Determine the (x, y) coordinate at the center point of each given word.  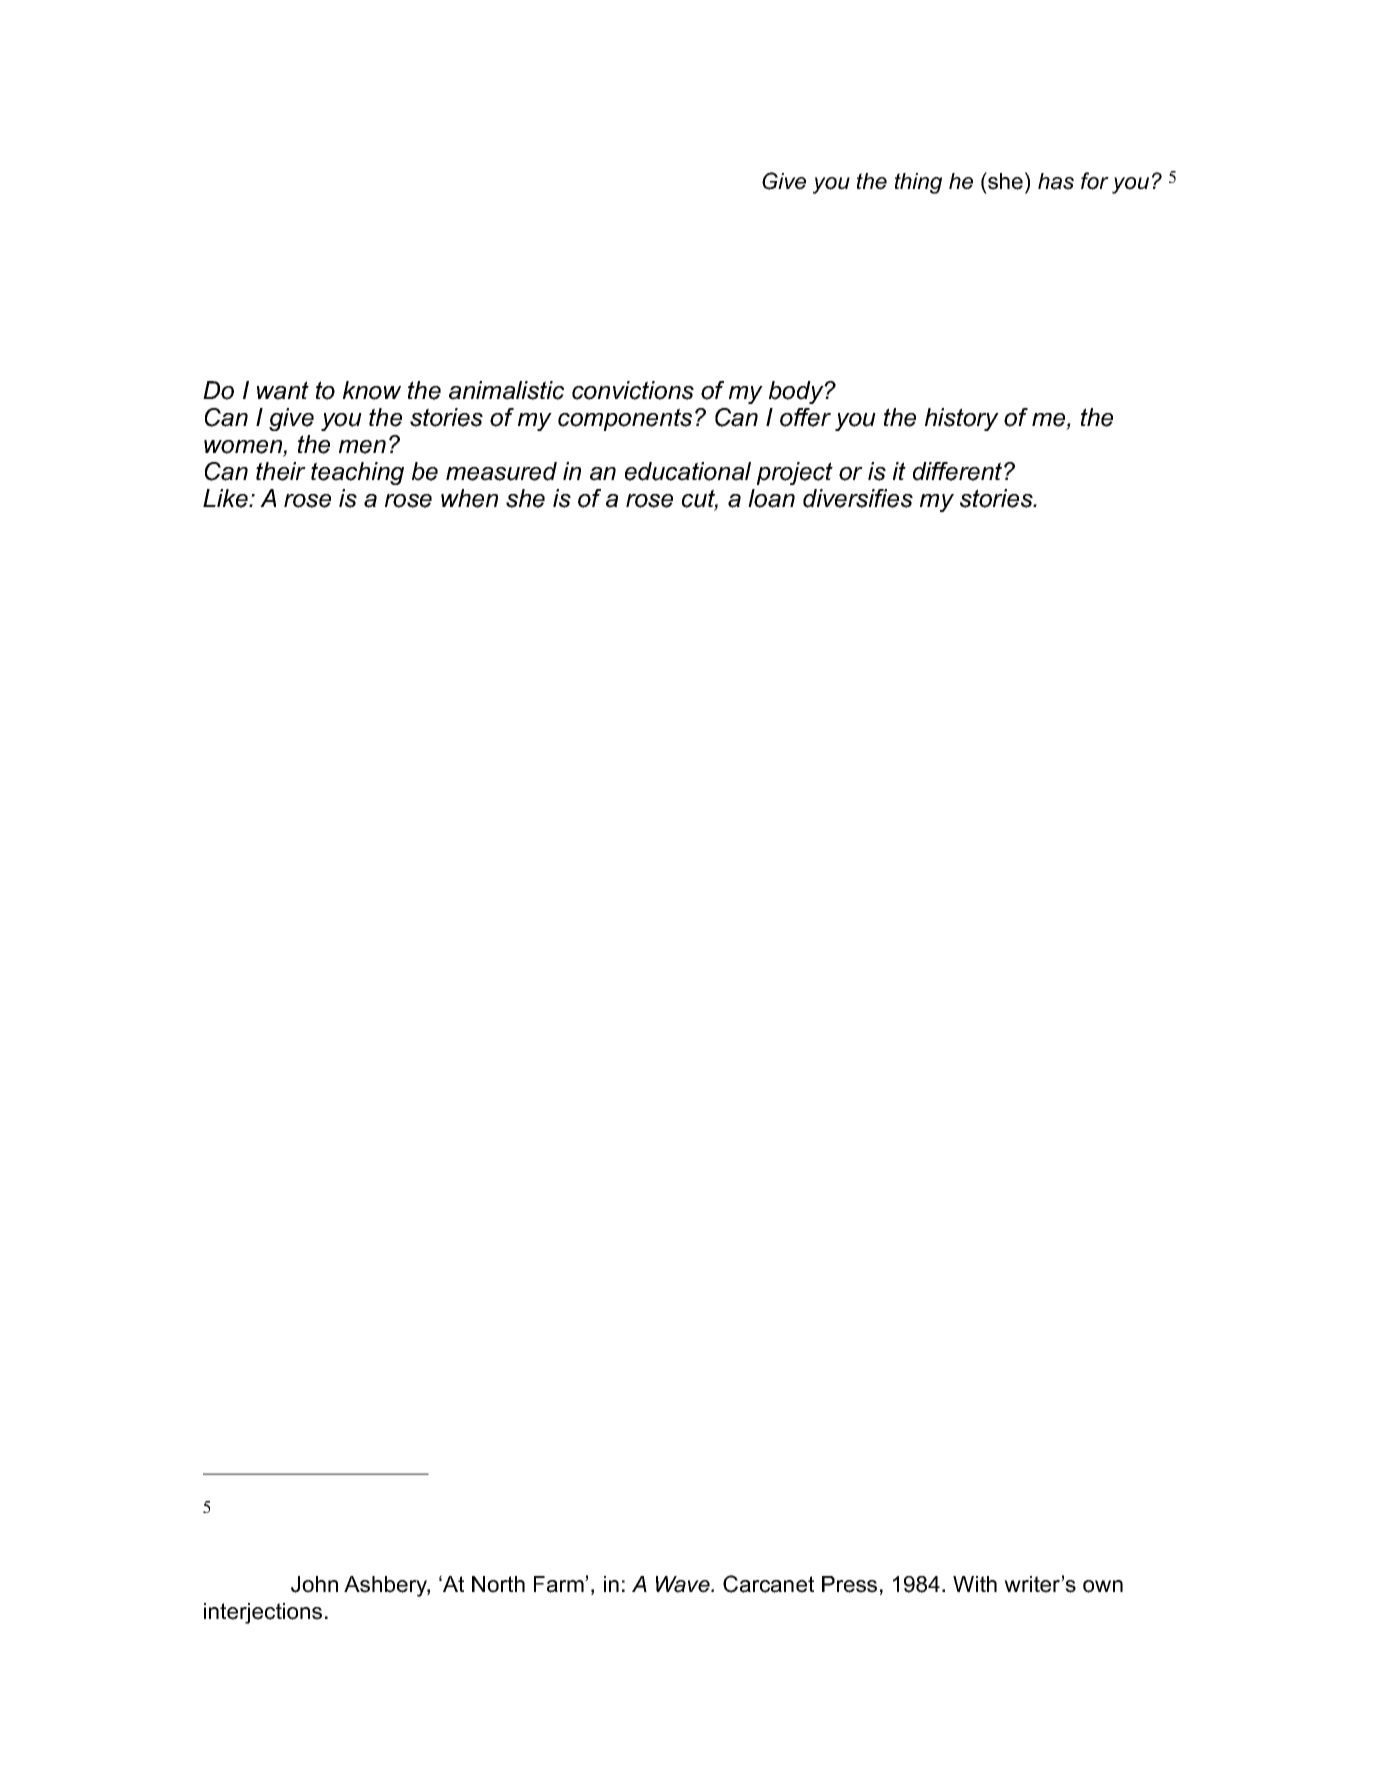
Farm (560, 1584)
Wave (684, 1584)
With (975, 1584)
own (1103, 1586)
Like (226, 498)
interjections (263, 1613)
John (314, 1584)
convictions (633, 390)
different (959, 471)
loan (771, 498)
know (372, 390)
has (1056, 181)
